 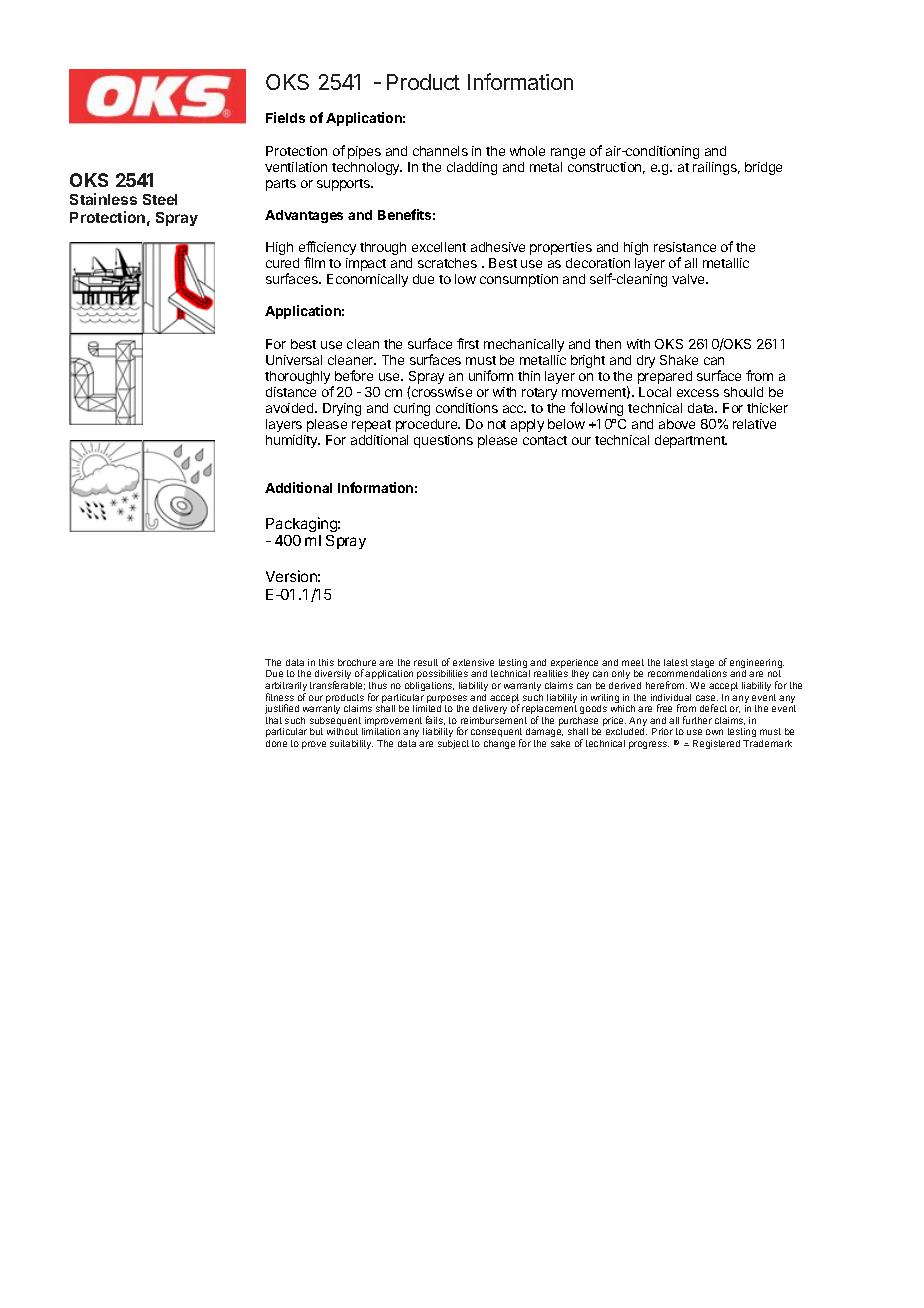 What do you see at coordinates (428, 425) in the screenshot?
I see `procedure` at bounding box center [428, 425].
